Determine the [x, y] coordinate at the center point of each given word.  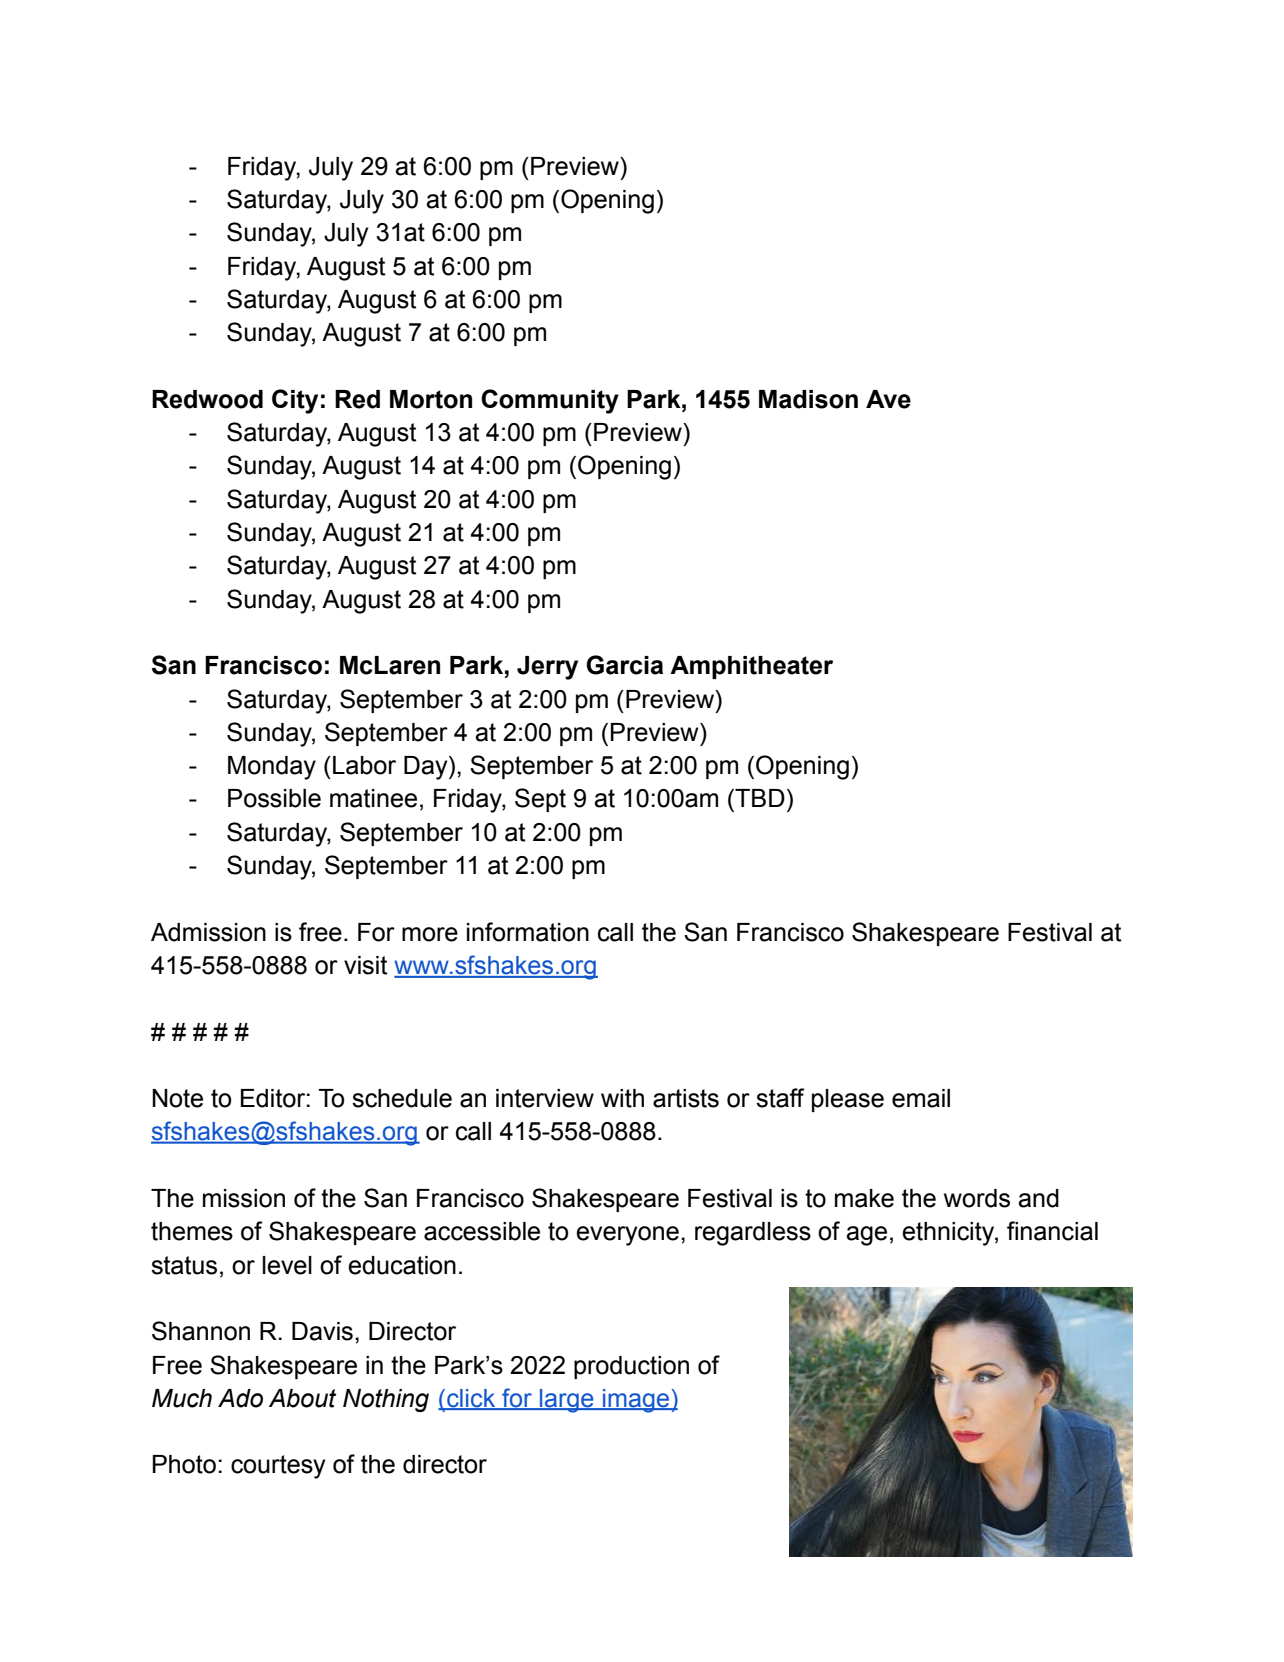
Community [550, 401]
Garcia [624, 665]
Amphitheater [751, 667]
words [977, 1198]
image [636, 1401]
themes [192, 1231]
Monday [272, 768]
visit [365, 965]
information [528, 932]
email [921, 1098]
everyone [627, 1236]
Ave [888, 399]
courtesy [278, 1467]
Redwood [207, 399]
